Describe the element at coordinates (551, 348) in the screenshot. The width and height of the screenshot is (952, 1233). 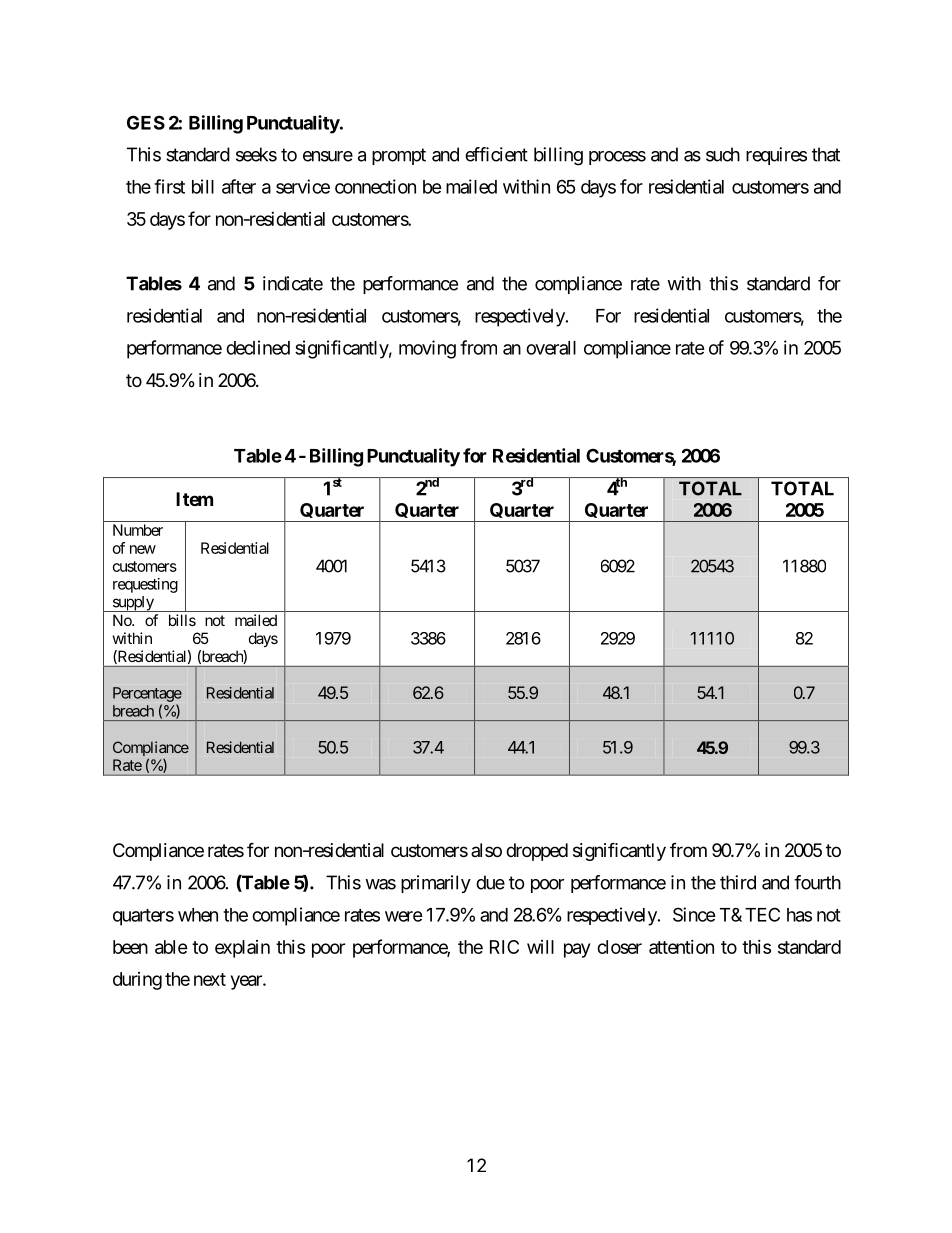
I see `overall` at that location.
